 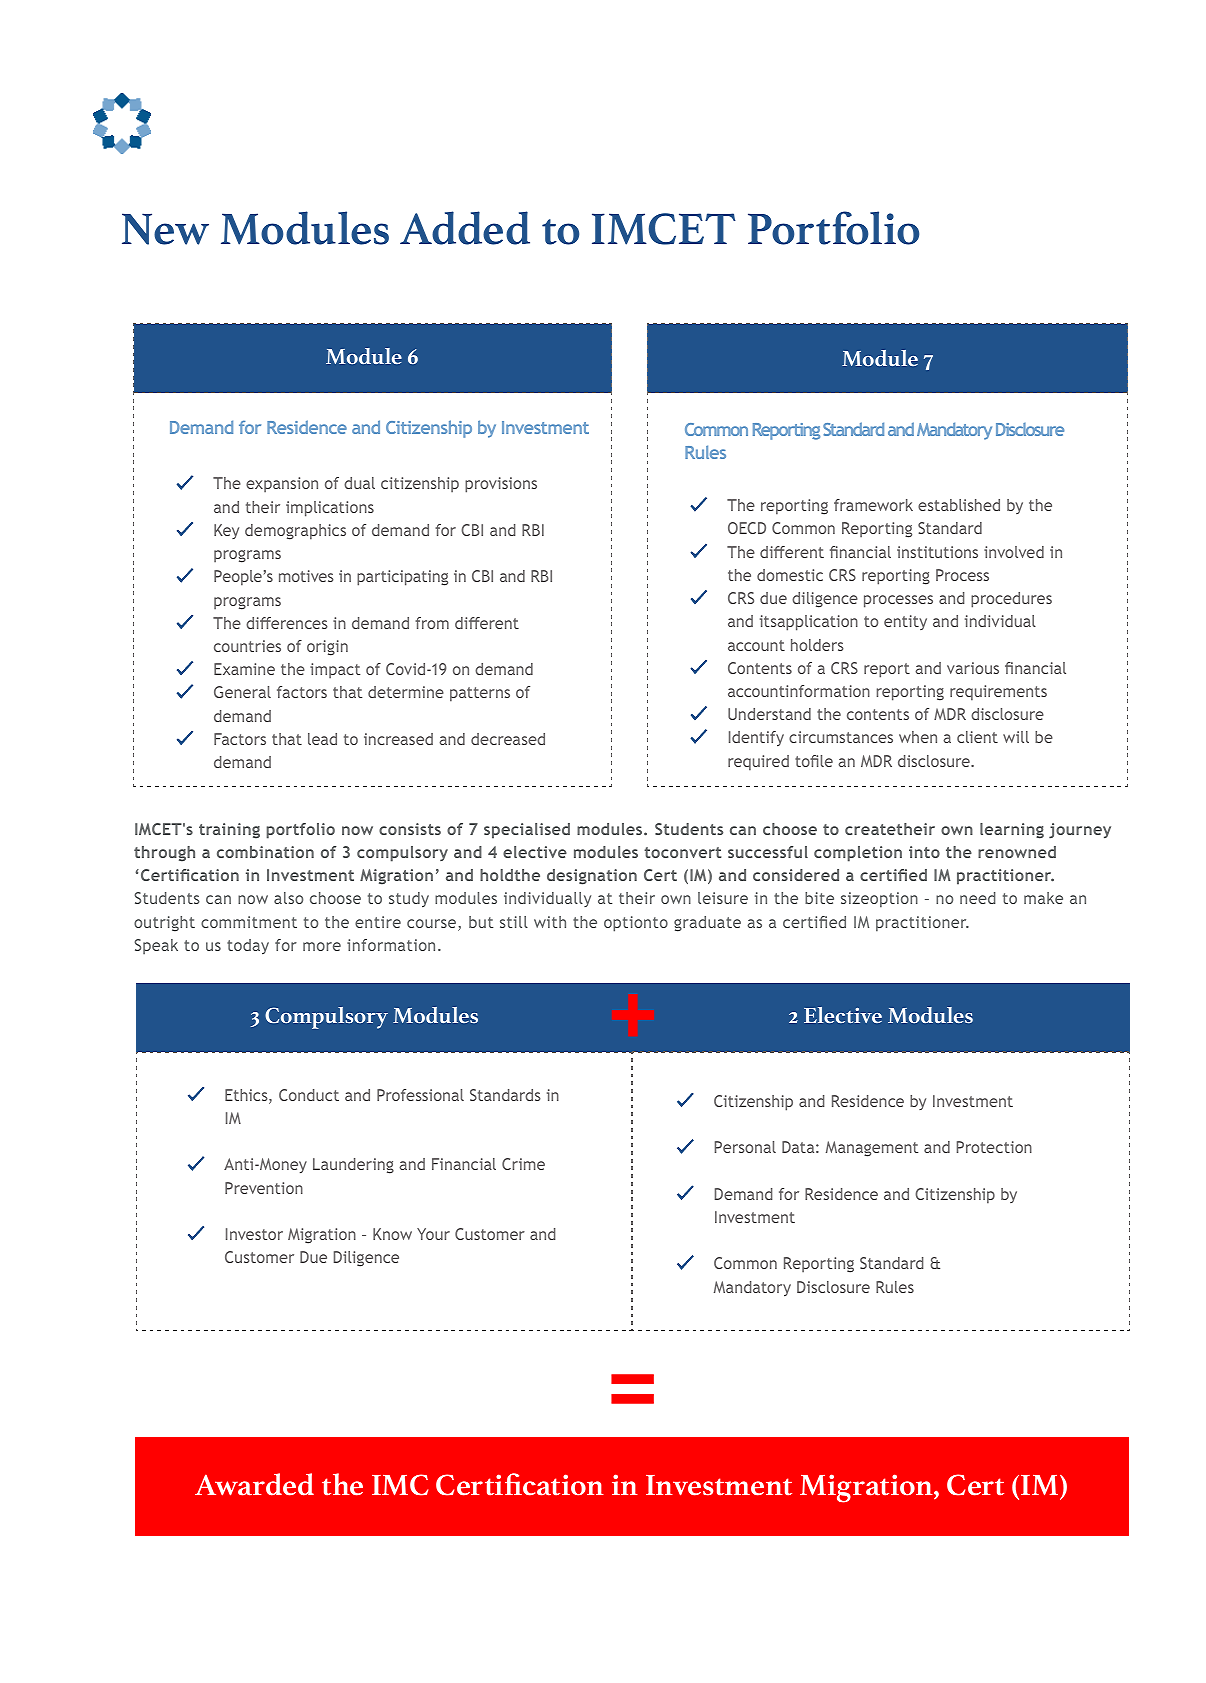 What do you see at coordinates (433, 1234) in the screenshot?
I see `Your` at bounding box center [433, 1234].
